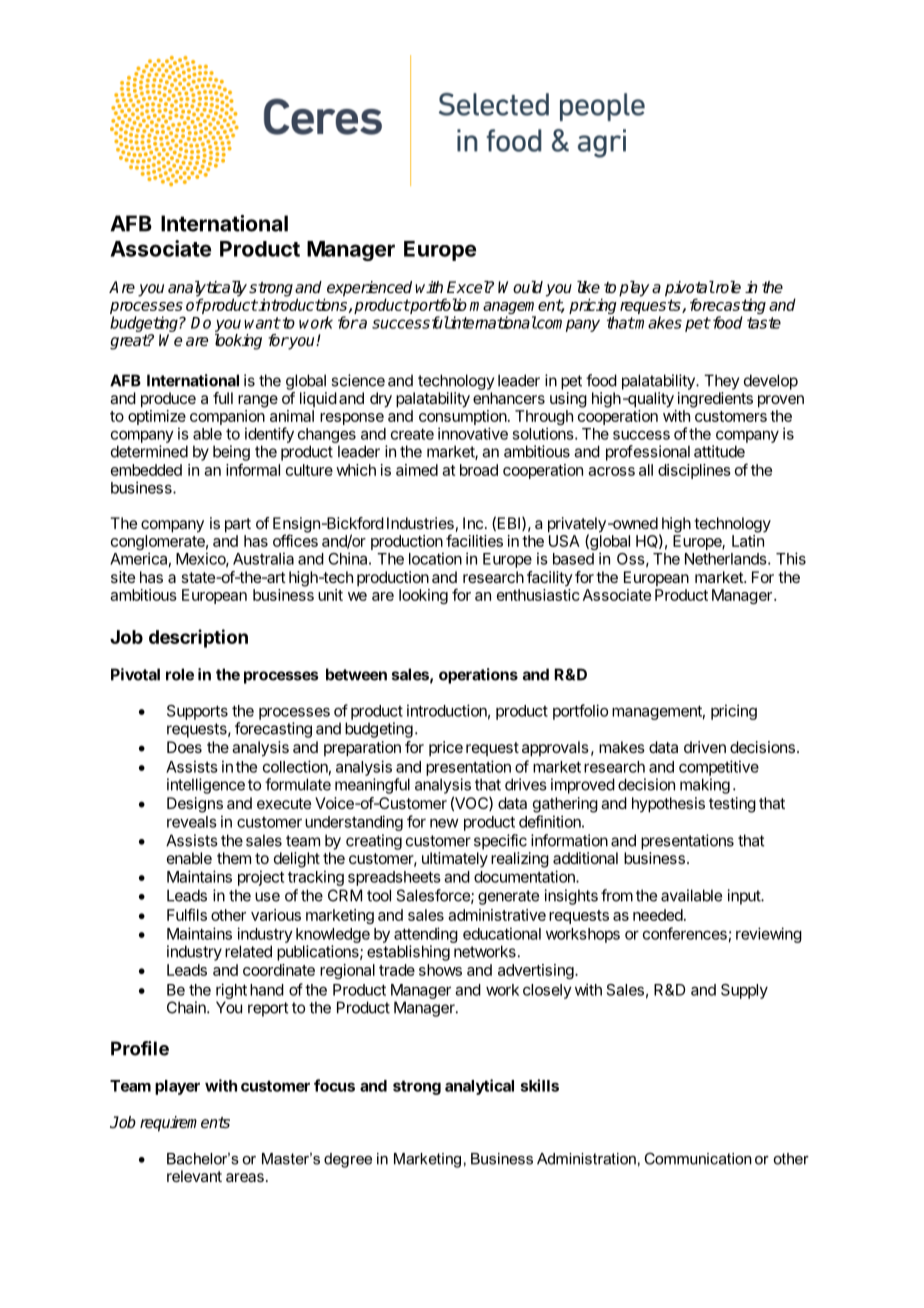  What do you see at coordinates (348, 1160) in the image?
I see `degree` at bounding box center [348, 1160].
